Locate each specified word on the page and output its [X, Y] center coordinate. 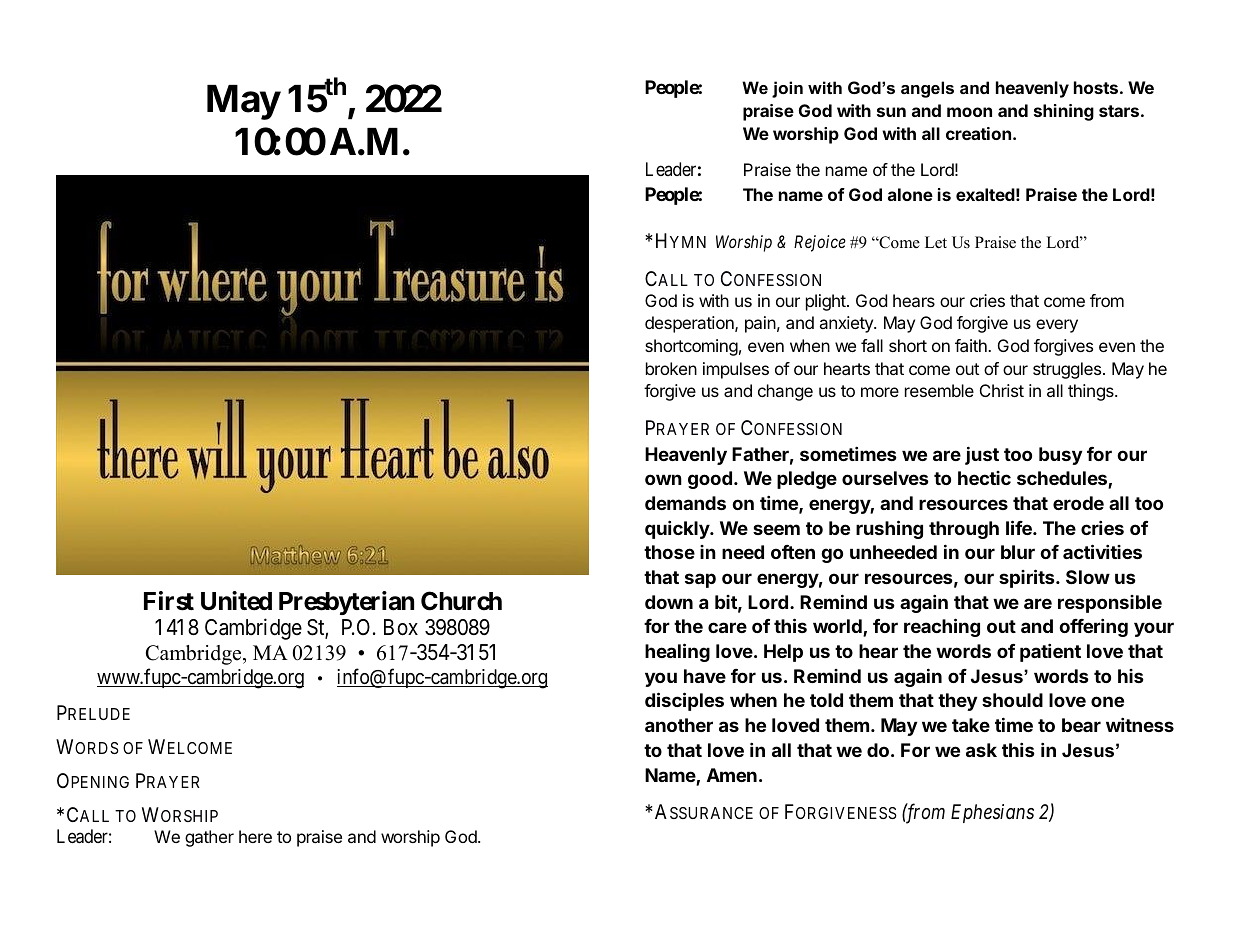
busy [1060, 456]
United [236, 601]
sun [891, 112]
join [787, 89]
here [255, 836]
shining [1064, 112]
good [710, 480]
